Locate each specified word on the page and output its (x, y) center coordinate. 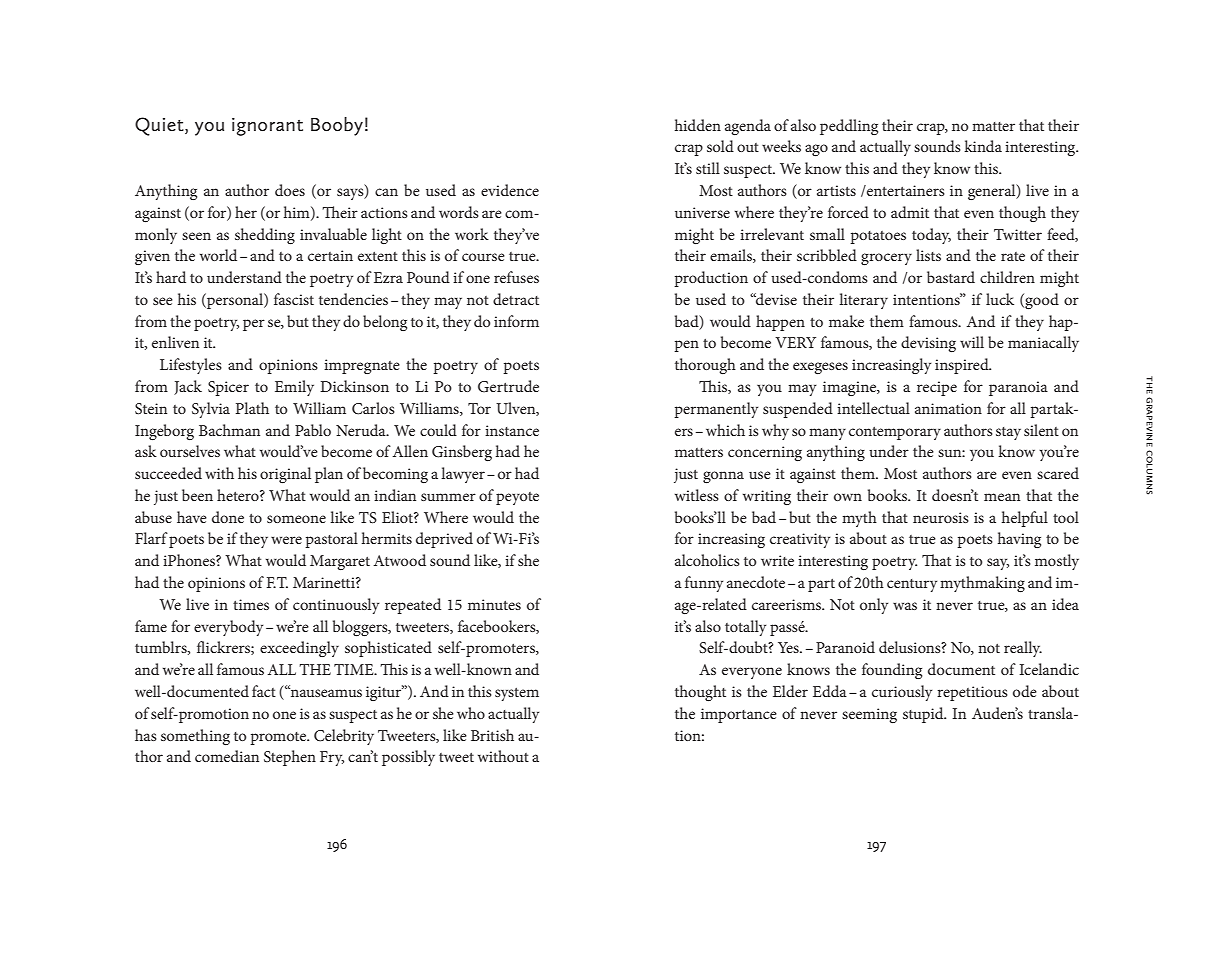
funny (704, 584)
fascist (294, 299)
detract (516, 299)
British (492, 735)
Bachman (229, 430)
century (912, 585)
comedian (227, 756)
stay (1008, 433)
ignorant (267, 127)
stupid (924, 715)
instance (512, 430)
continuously (336, 606)
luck (1000, 299)
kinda (983, 146)
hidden (698, 125)
